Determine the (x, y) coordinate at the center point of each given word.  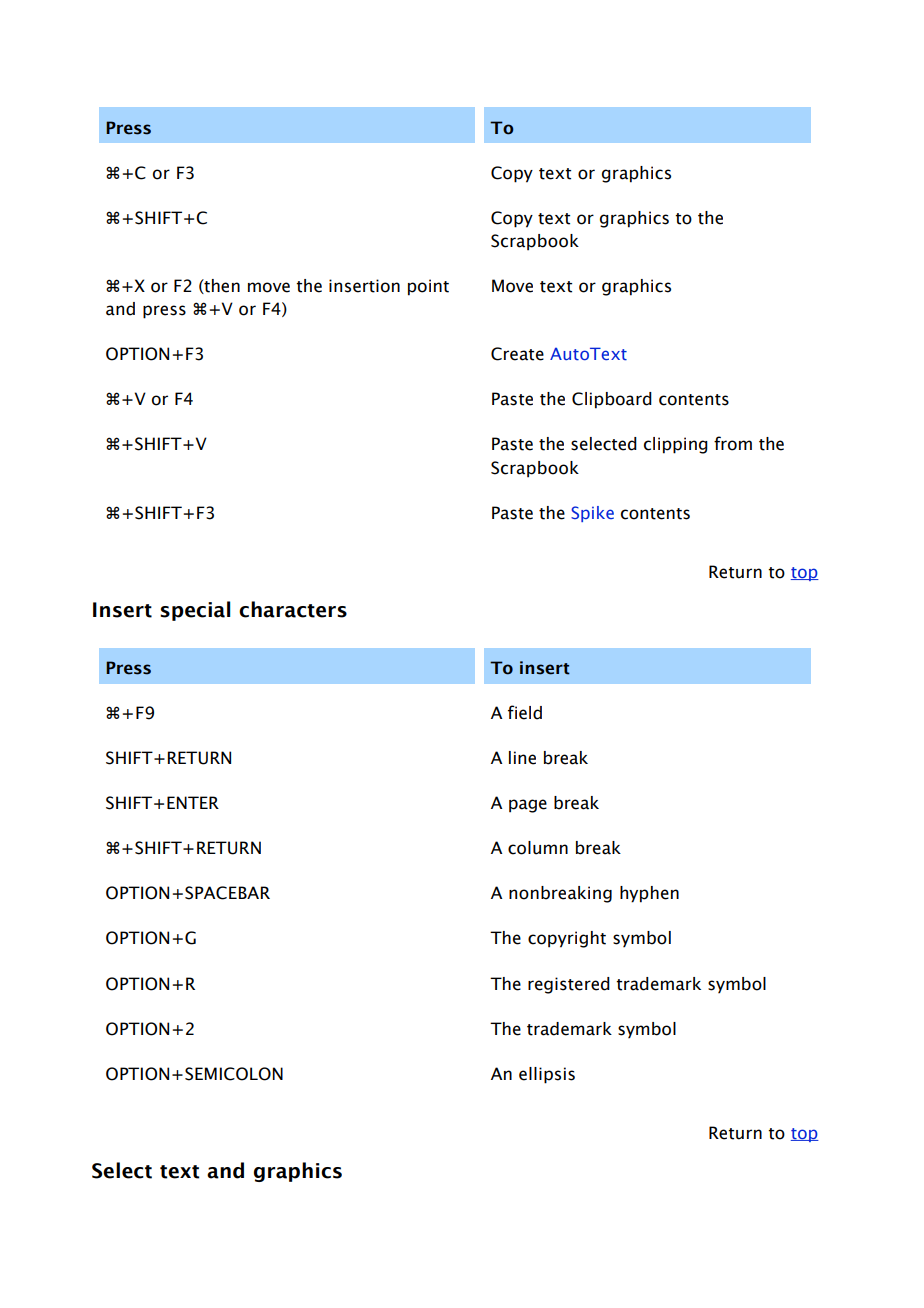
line (522, 758)
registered (569, 985)
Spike (592, 514)
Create (517, 354)
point (428, 287)
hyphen (649, 894)
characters (293, 609)
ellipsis (547, 1075)
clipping (676, 445)
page (528, 806)
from (733, 443)
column (538, 848)
